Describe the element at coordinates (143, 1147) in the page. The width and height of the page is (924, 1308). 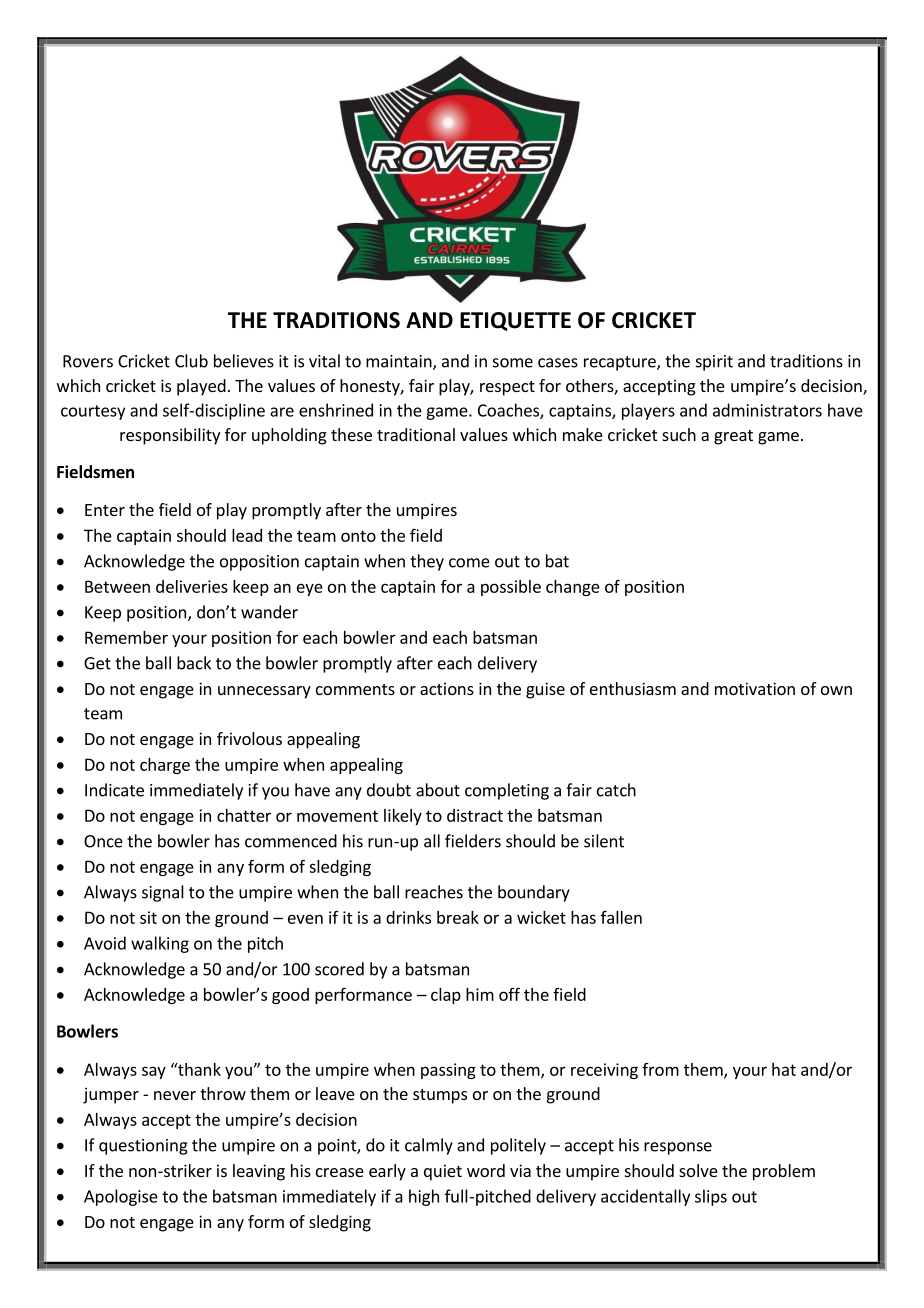
I see `questioning` at that location.
